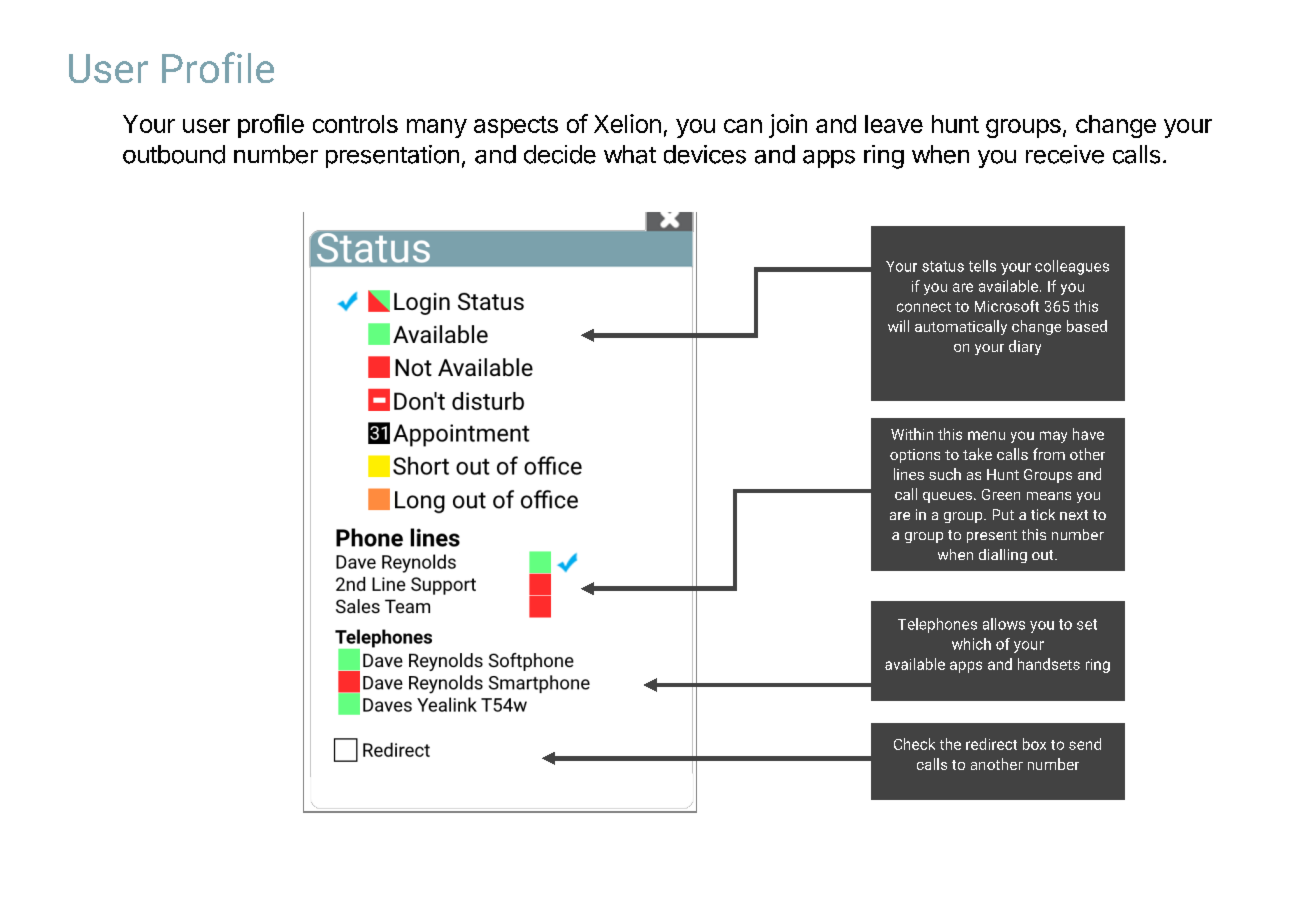 The height and width of the screenshot is (924, 1308). What do you see at coordinates (986, 435) in the screenshot?
I see `menu` at bounding box center [986, 435].
